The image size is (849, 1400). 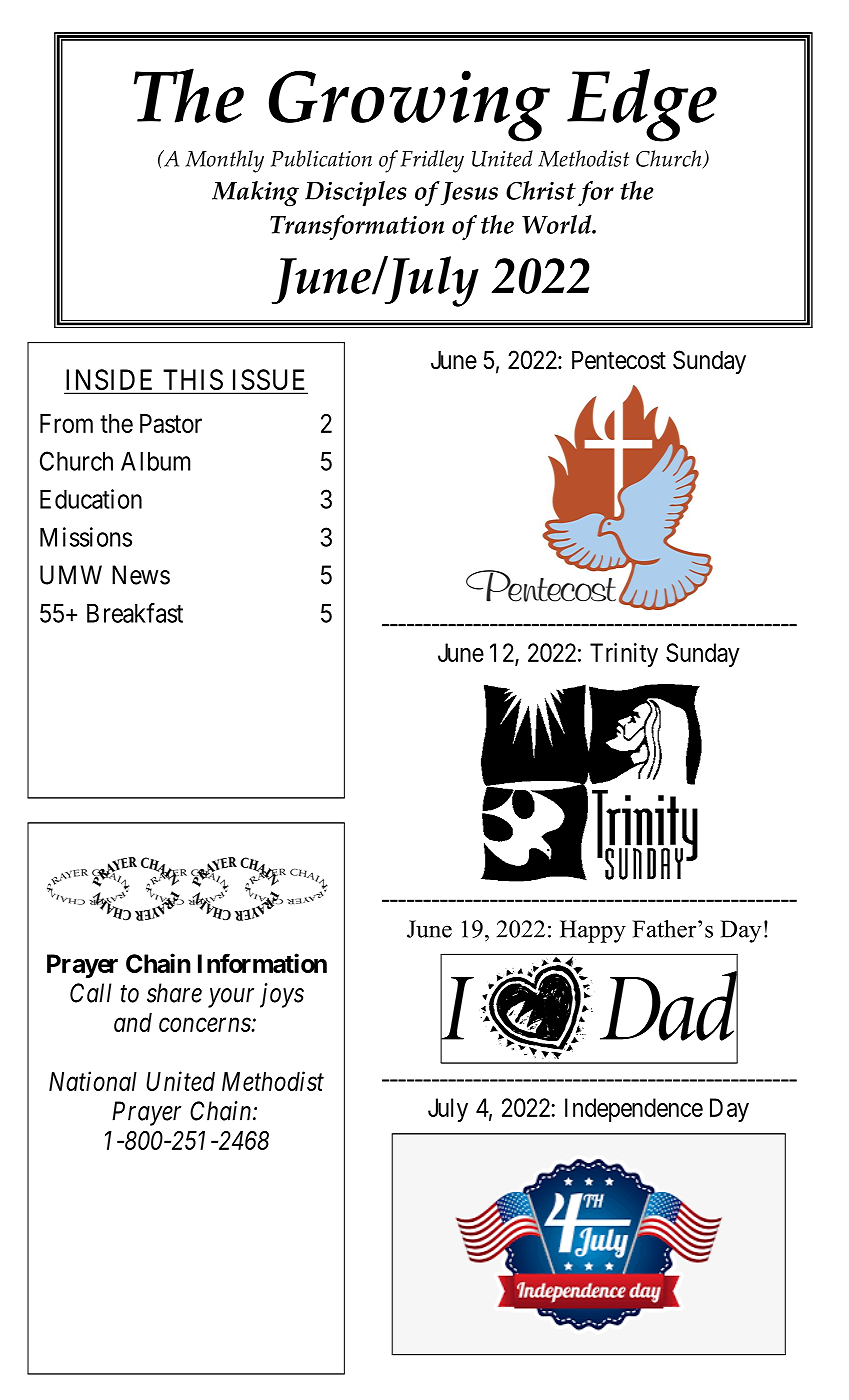 What do you see at coordinates (541, 190) in the screenshot?
I see `Christ` at bounding box center [541, 190].
